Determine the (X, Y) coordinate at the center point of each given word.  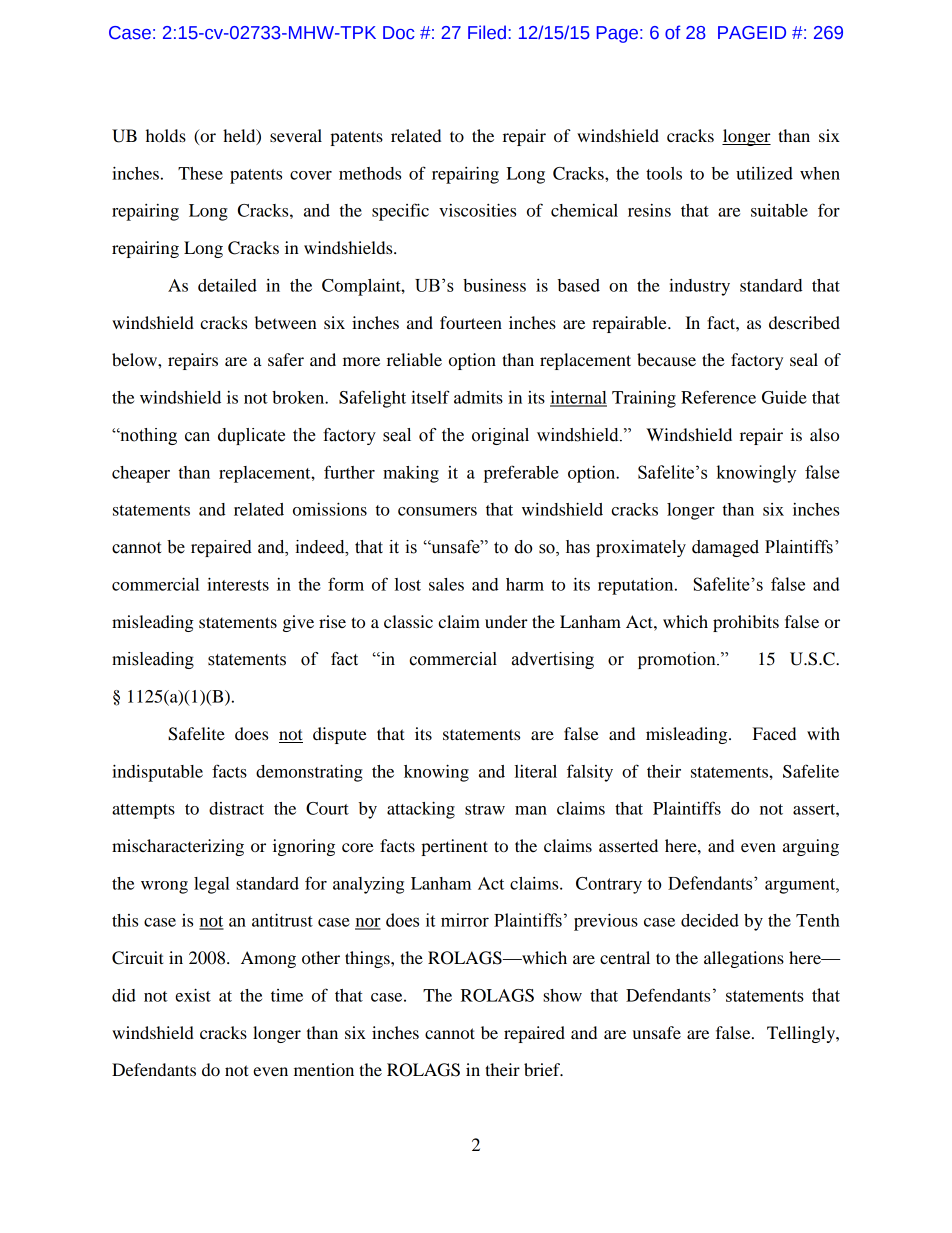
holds (166, 135)
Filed (487, 32)
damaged (725, 548)
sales (446, 584)
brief (543, 1069)
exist (193, 995)
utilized (764, 173)
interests (238, 584)
